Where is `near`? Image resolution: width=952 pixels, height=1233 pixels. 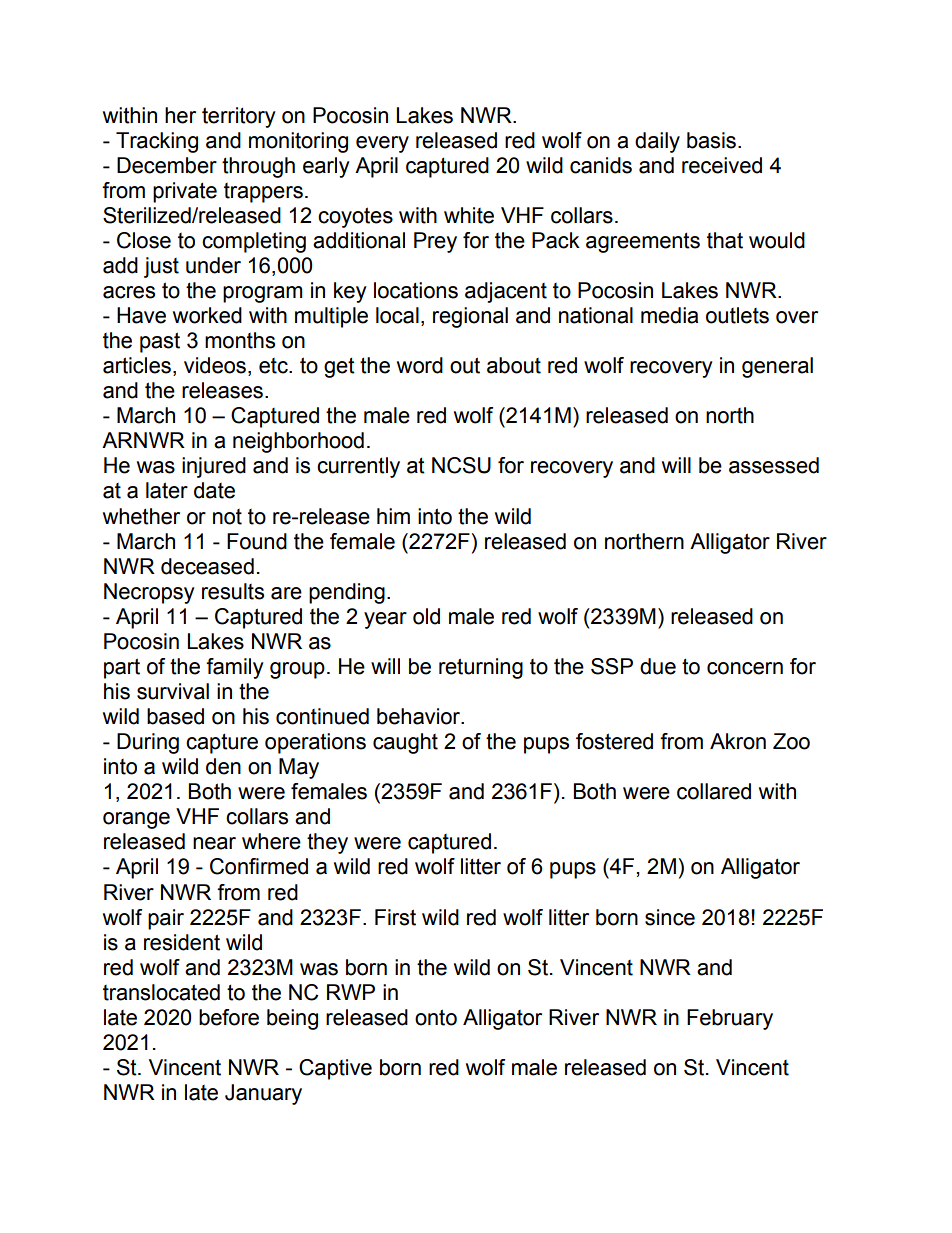
near is located at coordinates (214, 843).
